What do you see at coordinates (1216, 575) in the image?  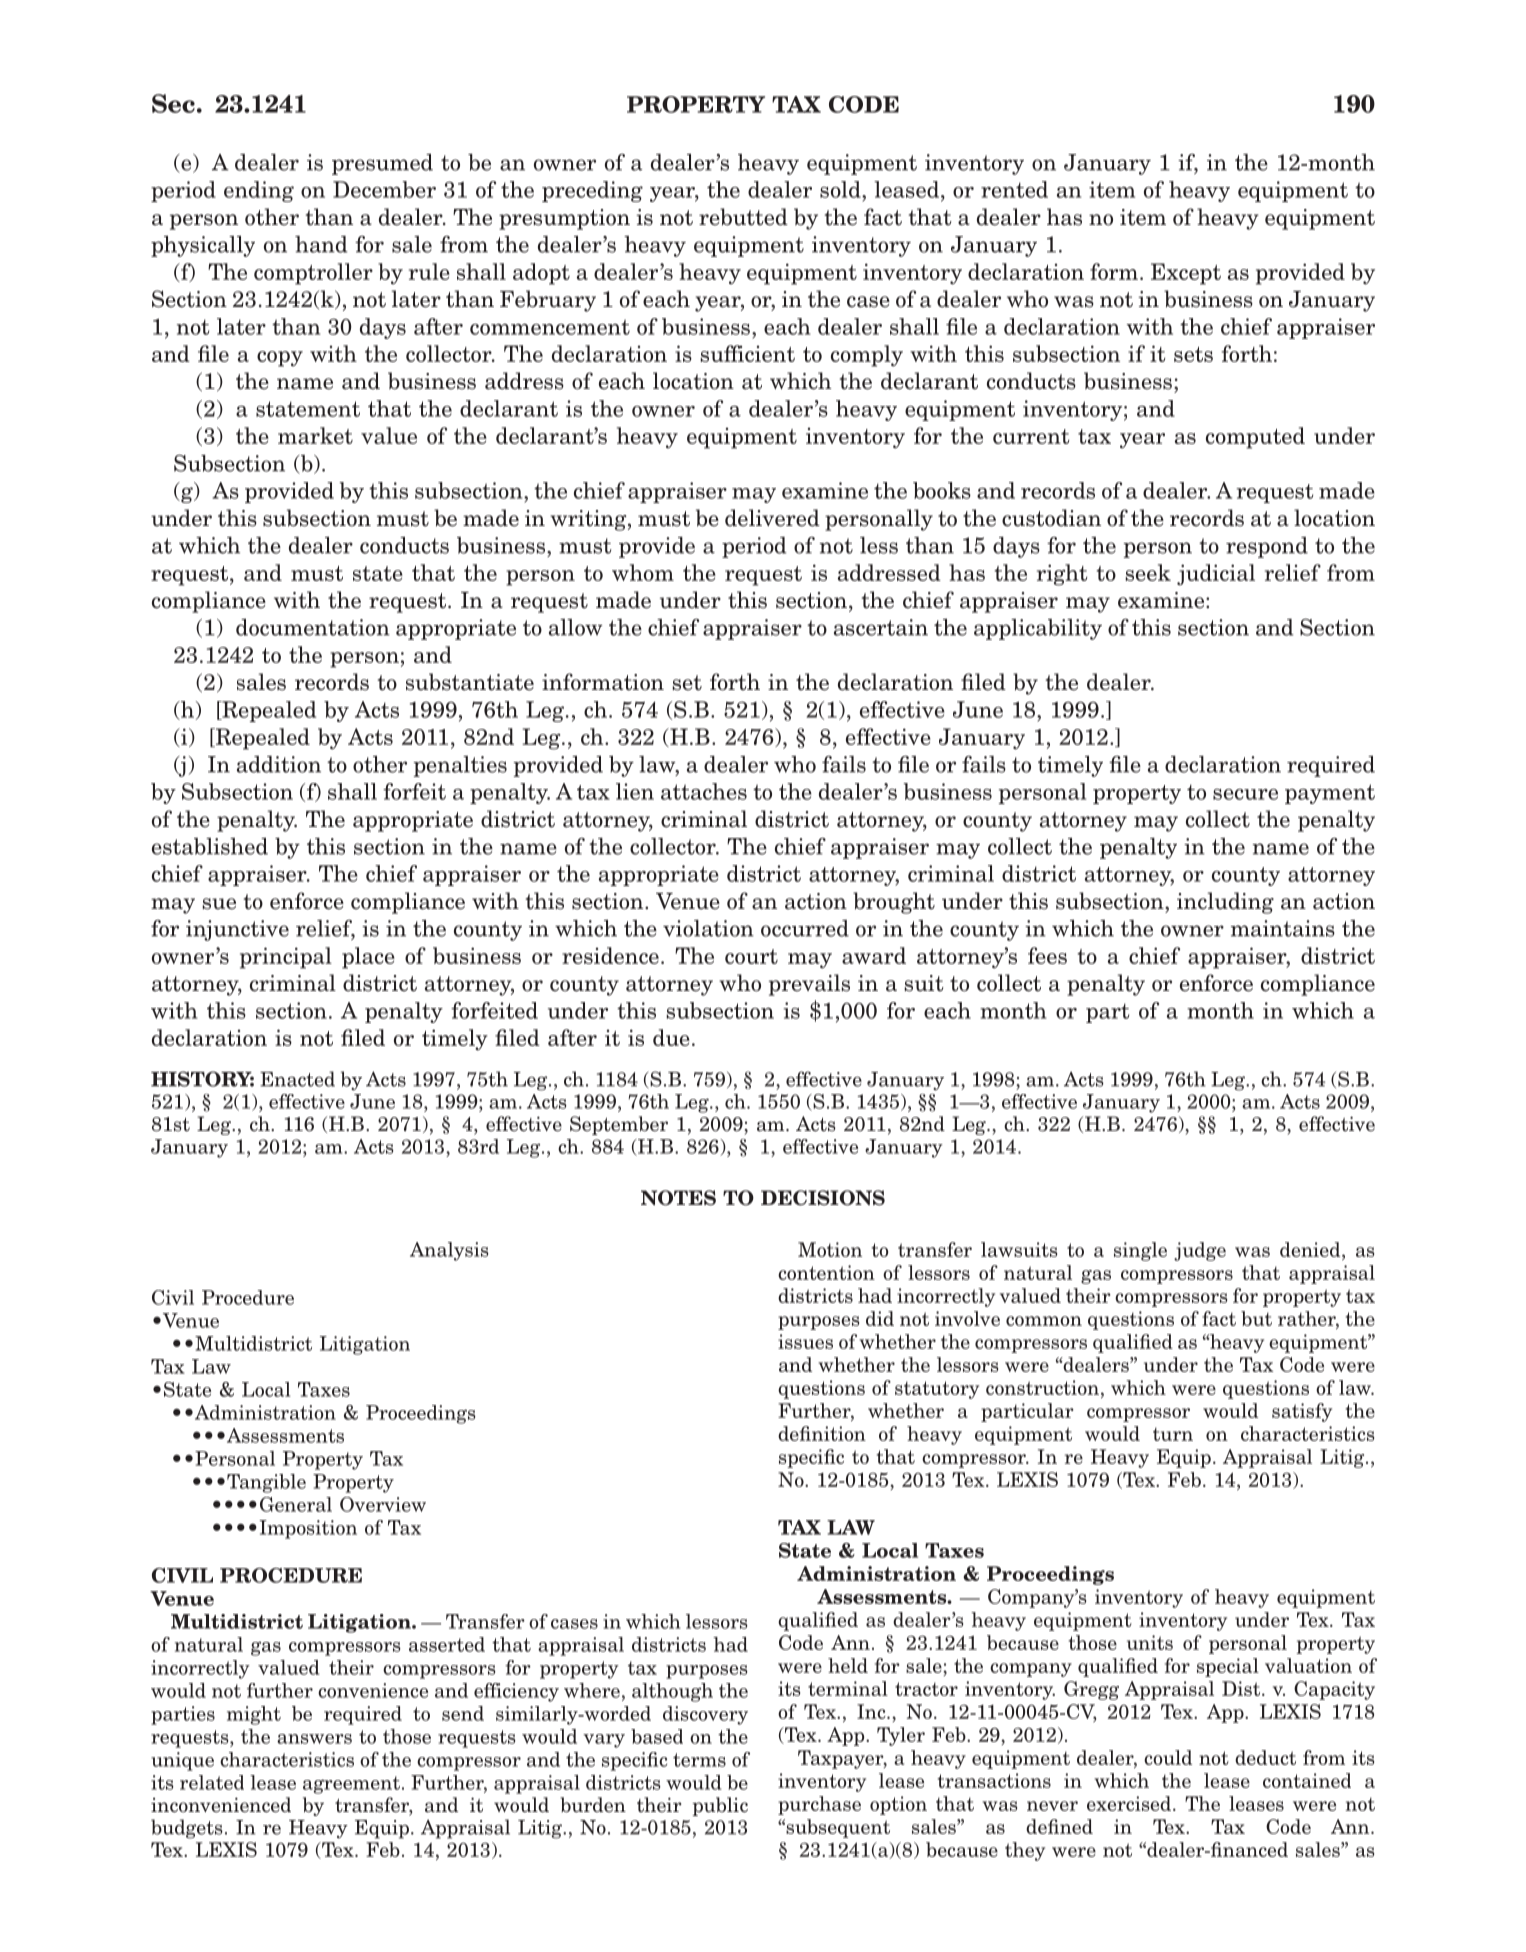 I see `judicial` at bounding box center [1216, 575].
